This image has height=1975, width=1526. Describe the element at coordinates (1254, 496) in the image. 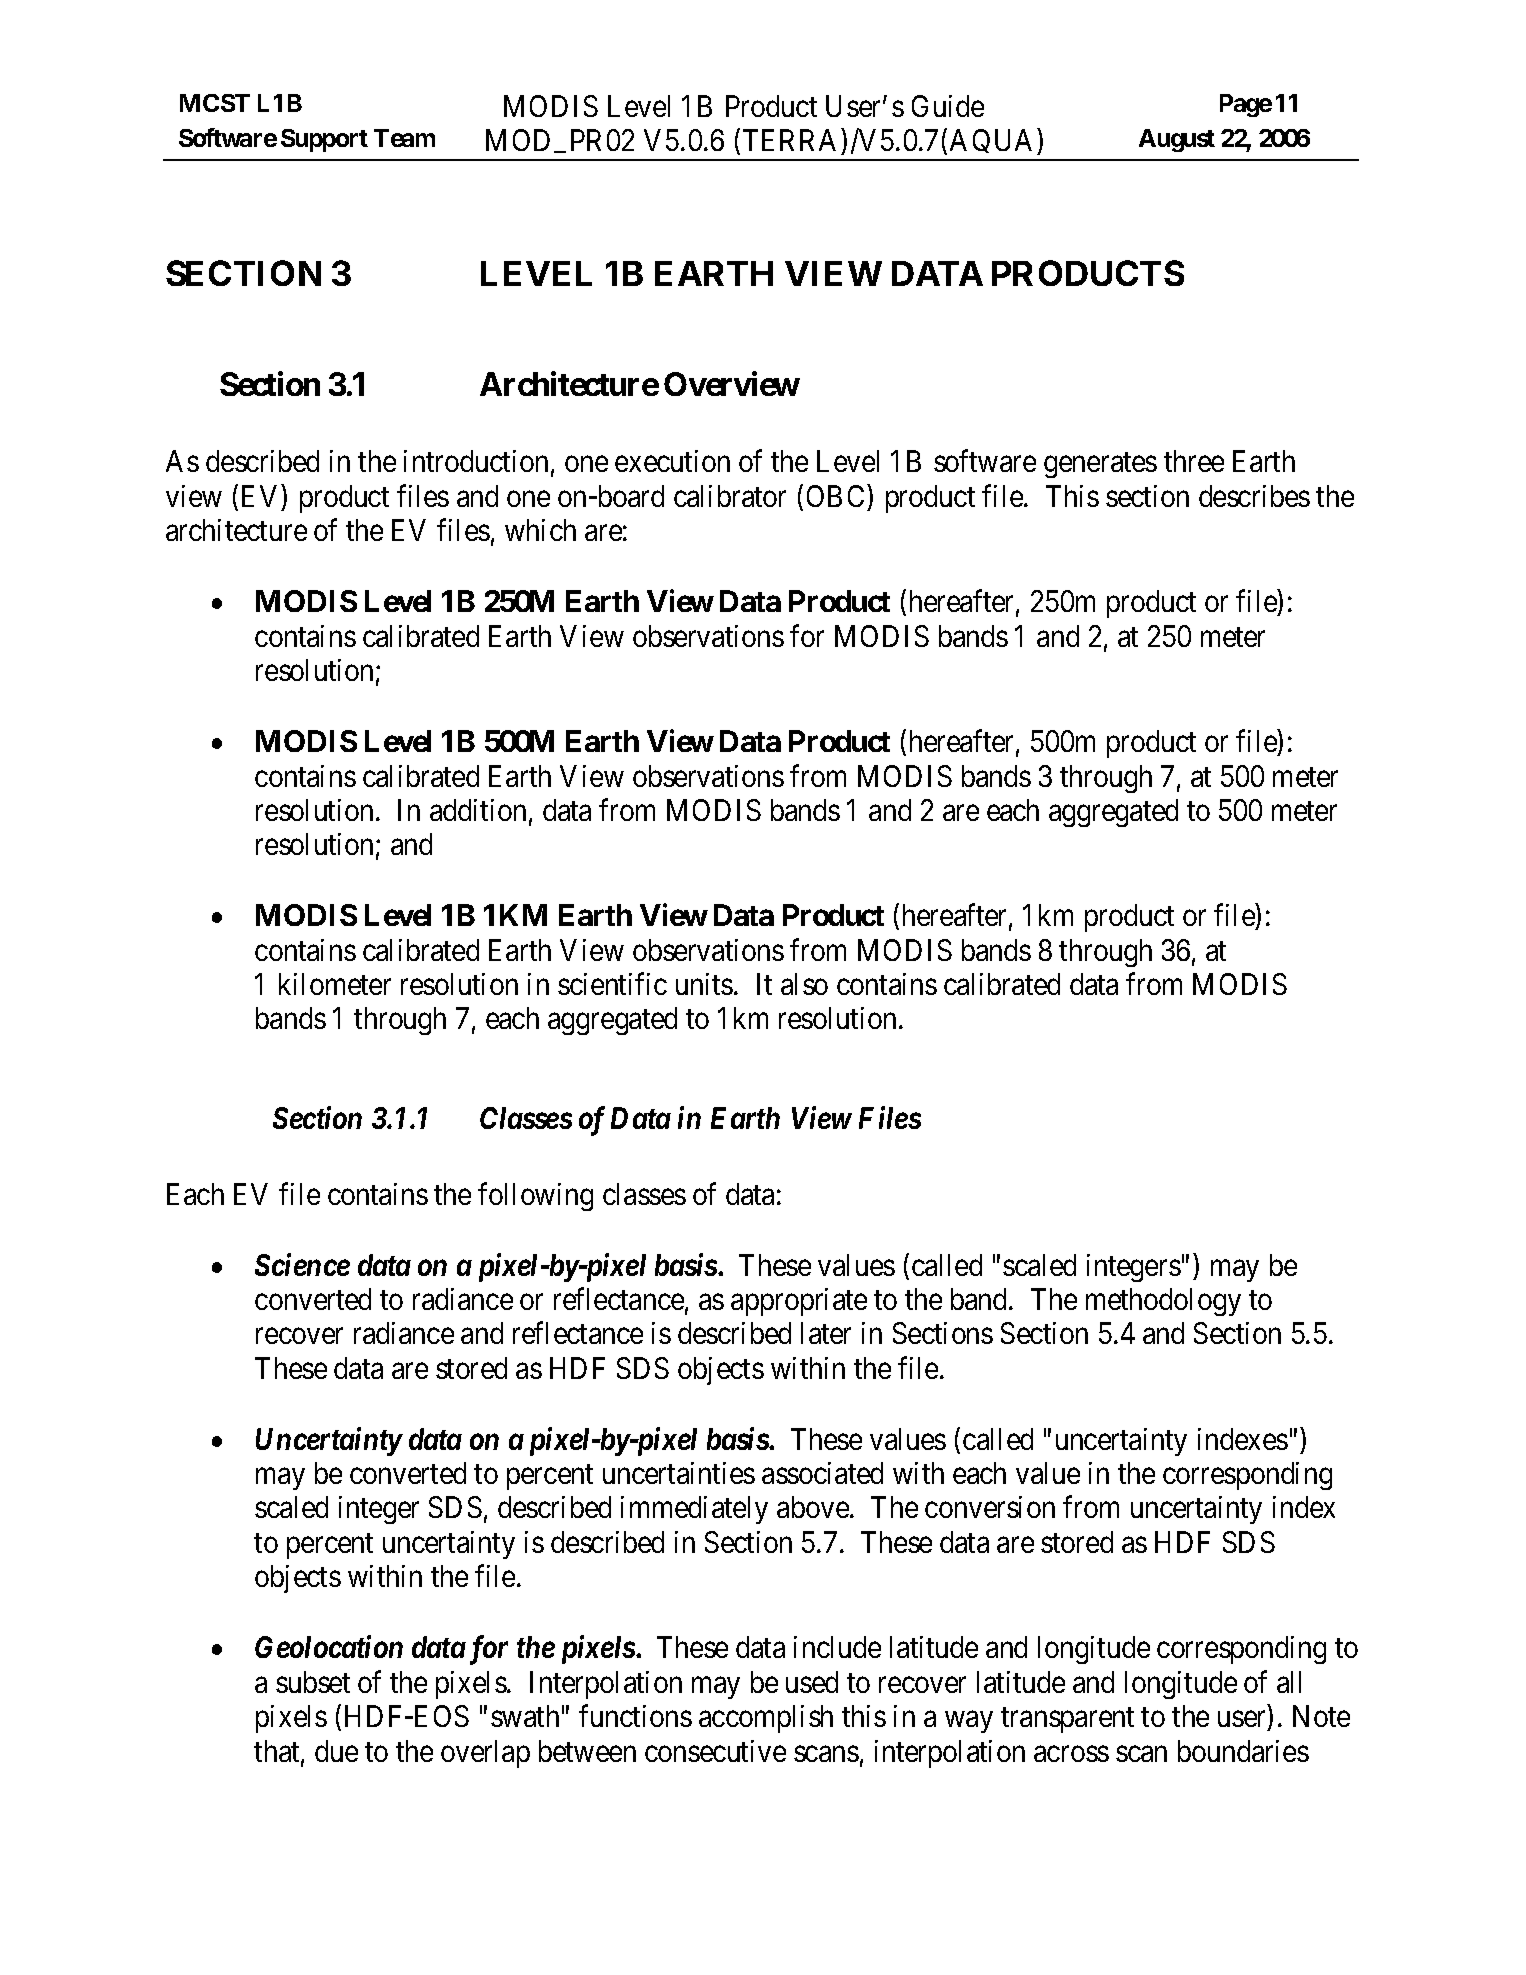

I see `describes` at that location.
